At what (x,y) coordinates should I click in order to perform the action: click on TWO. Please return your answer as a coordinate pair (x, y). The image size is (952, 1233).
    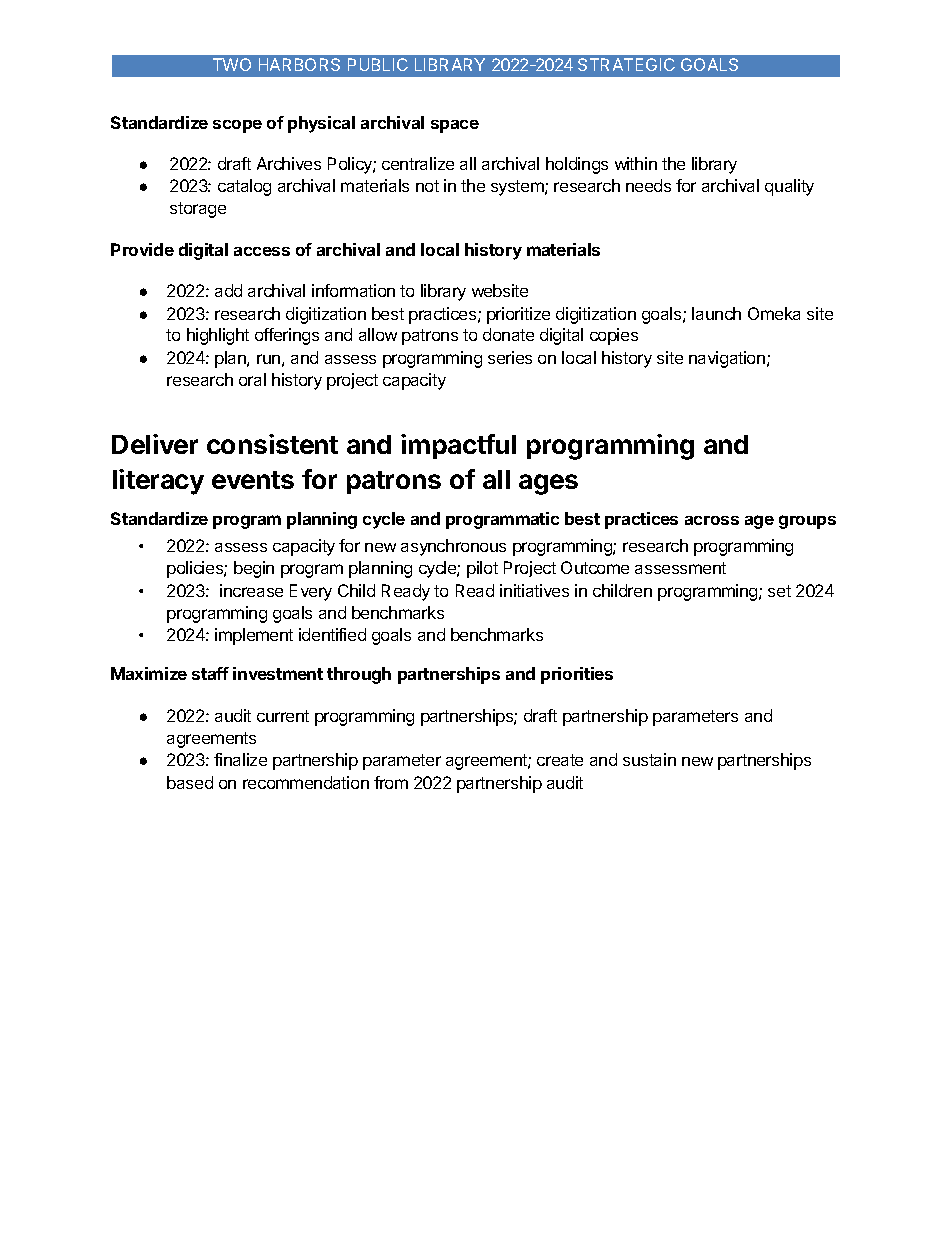
    Looking at the image, I should click on (232, 64).
